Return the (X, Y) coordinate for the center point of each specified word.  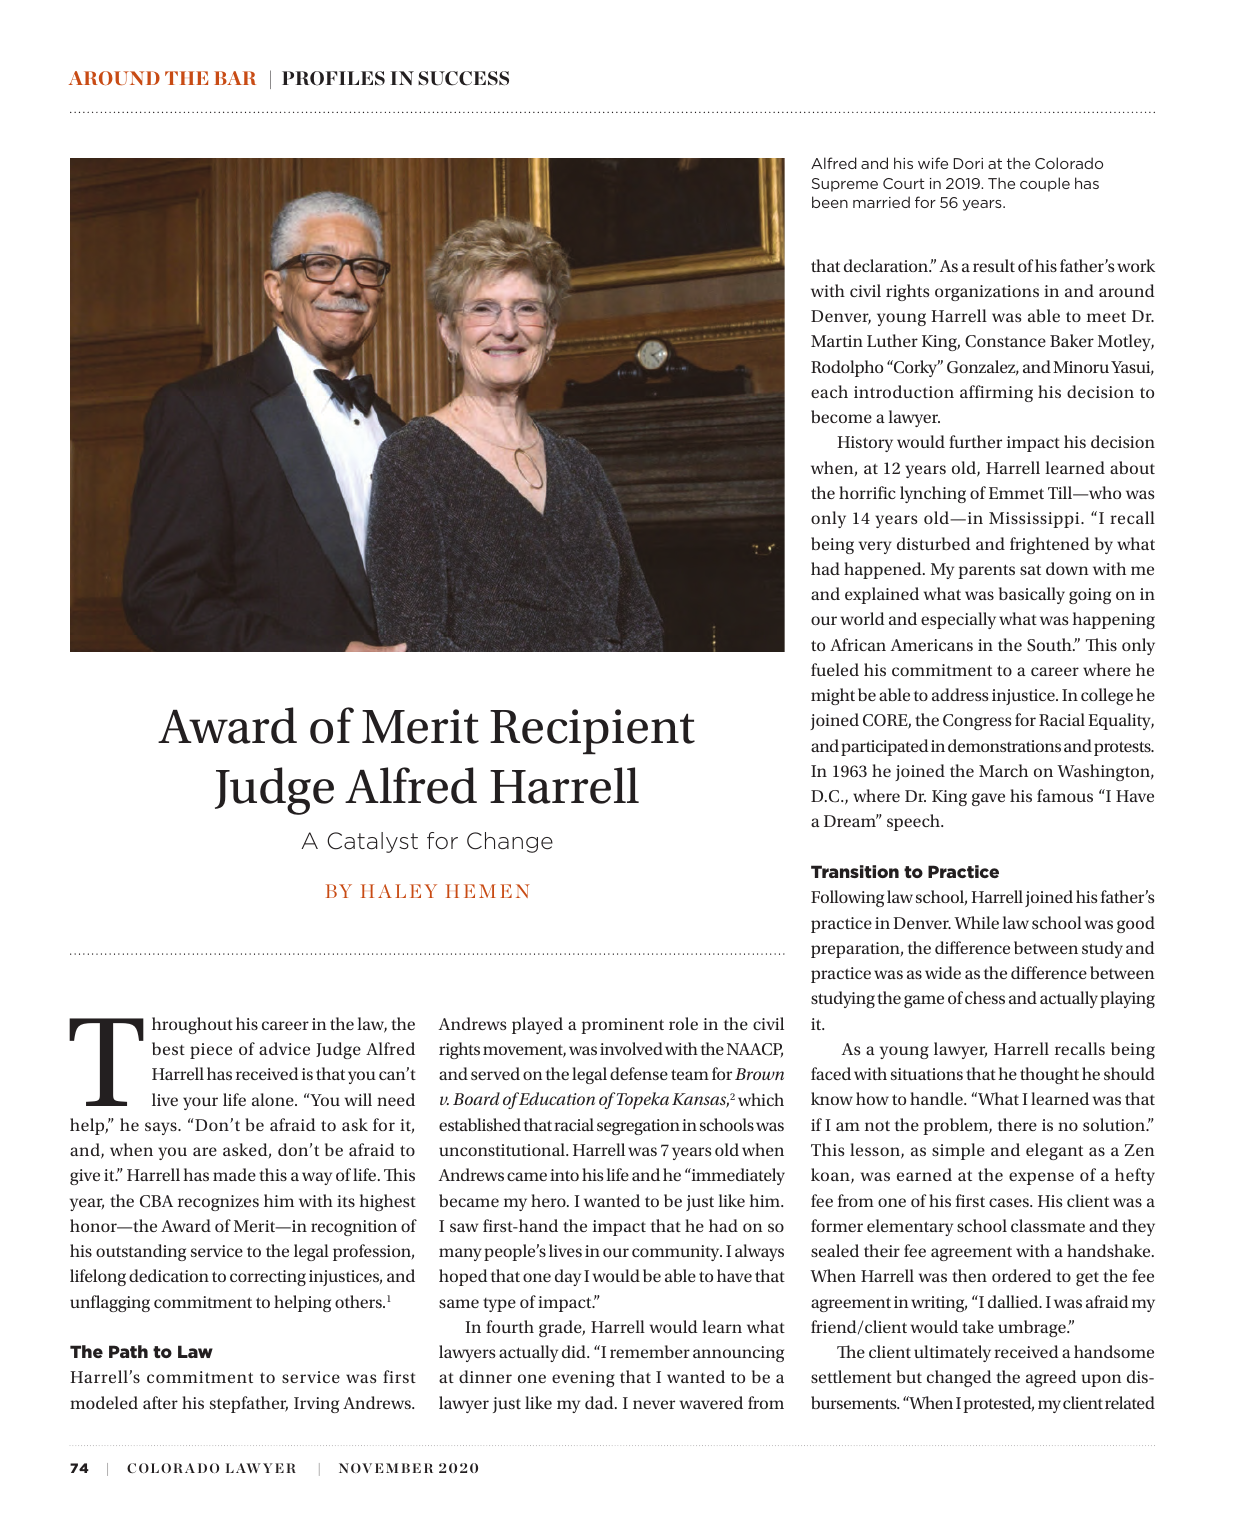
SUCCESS (463, 78)
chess (985, 997)
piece (211, 1051)
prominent (622, 1026)
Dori (968, 163)
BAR (235, 78)
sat (1030, 569)
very (875, 547)
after (160, 1402)
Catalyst (372, 842)
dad (600, 1402)
